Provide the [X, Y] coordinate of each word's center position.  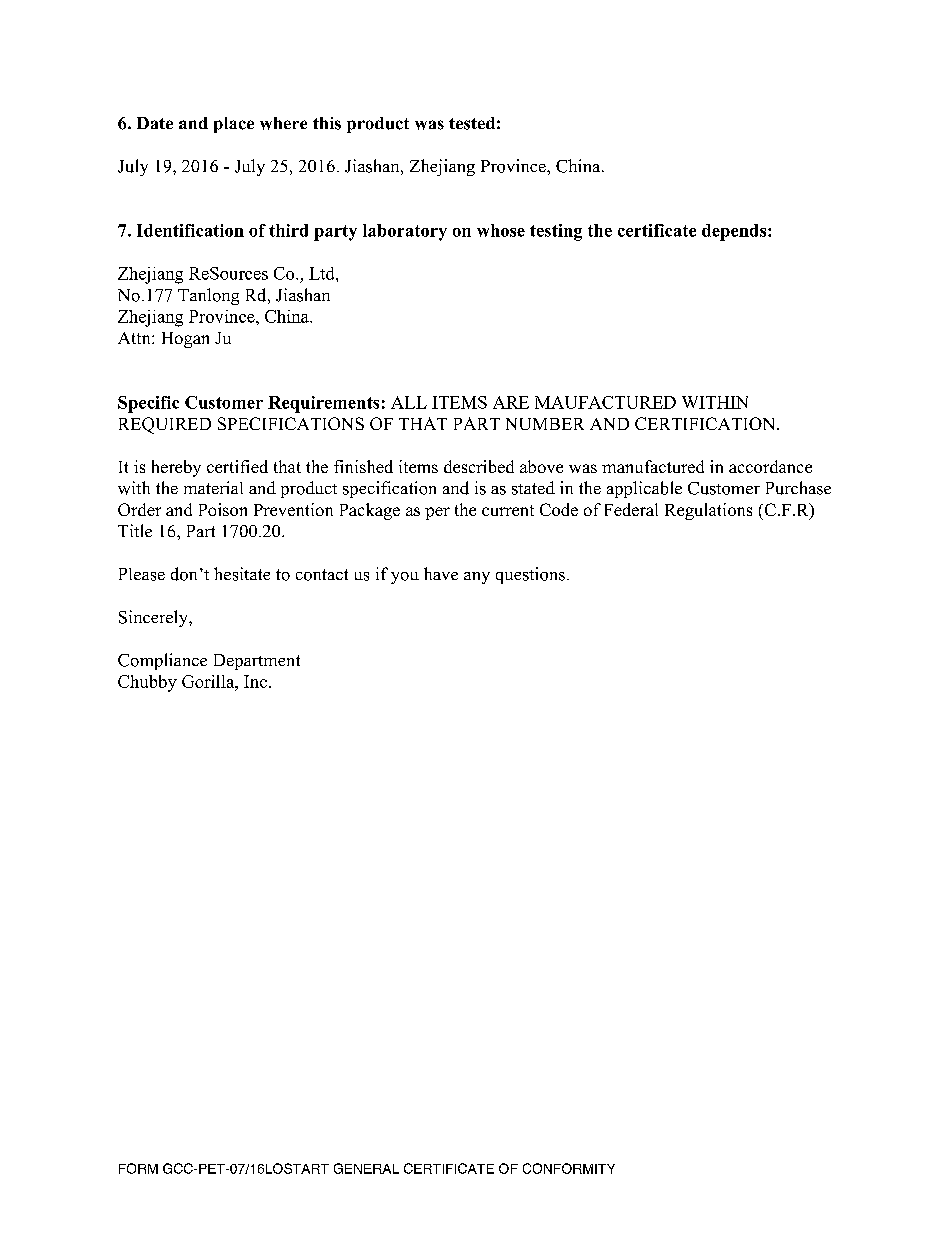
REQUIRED [165, 425]
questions [530, 575]
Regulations [708, 511]
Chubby [147, 683]
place [234, 125]
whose [501, 230]
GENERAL [366, 1168]
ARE [511, 402]
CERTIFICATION [706, 423]
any [477, 578]
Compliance [162, 661]
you [405, 578]
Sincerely [154, 618]
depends [735, 232]
